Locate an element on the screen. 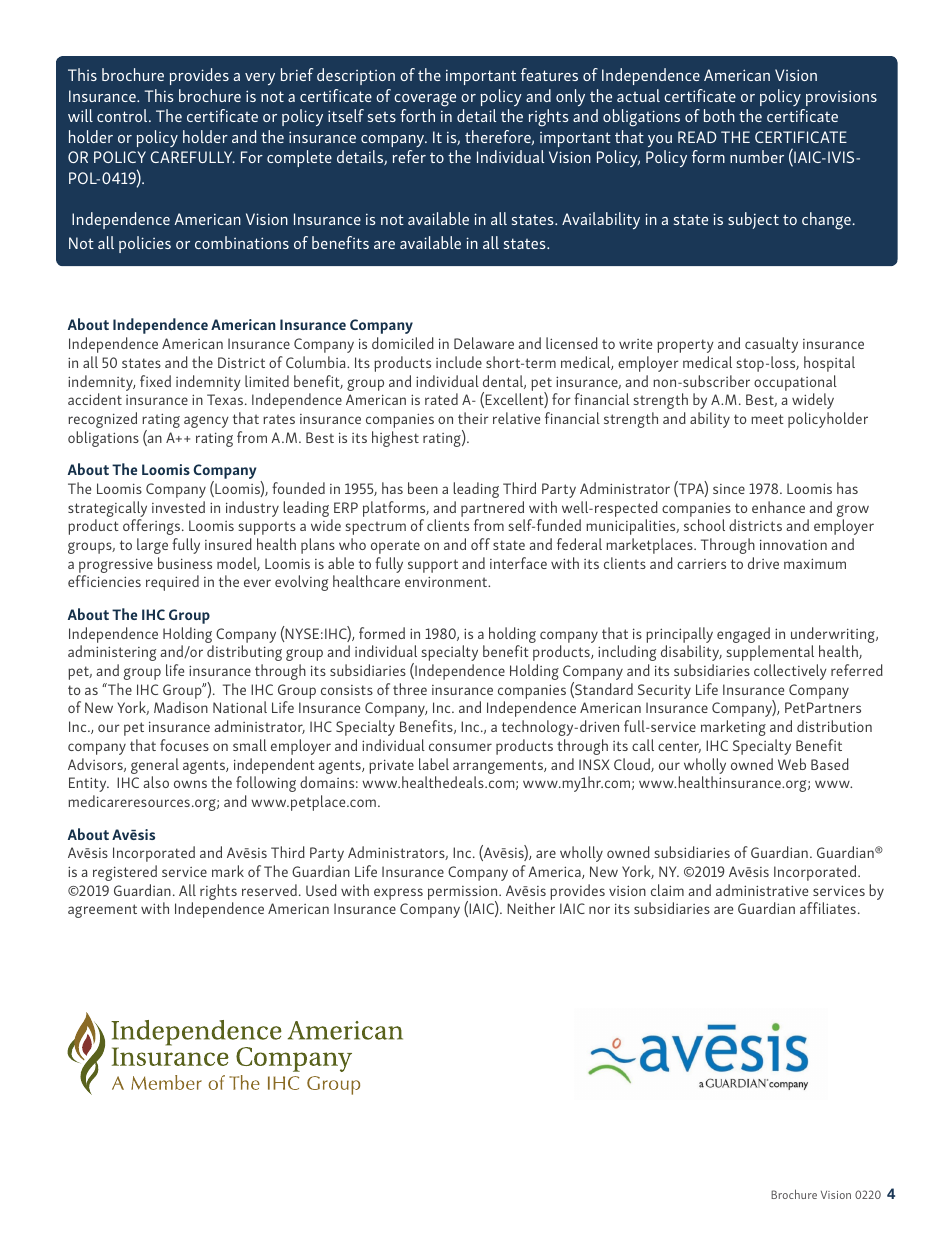 This screenshot has height=1233, width=952. policies is located at coordinates (145, 244).
